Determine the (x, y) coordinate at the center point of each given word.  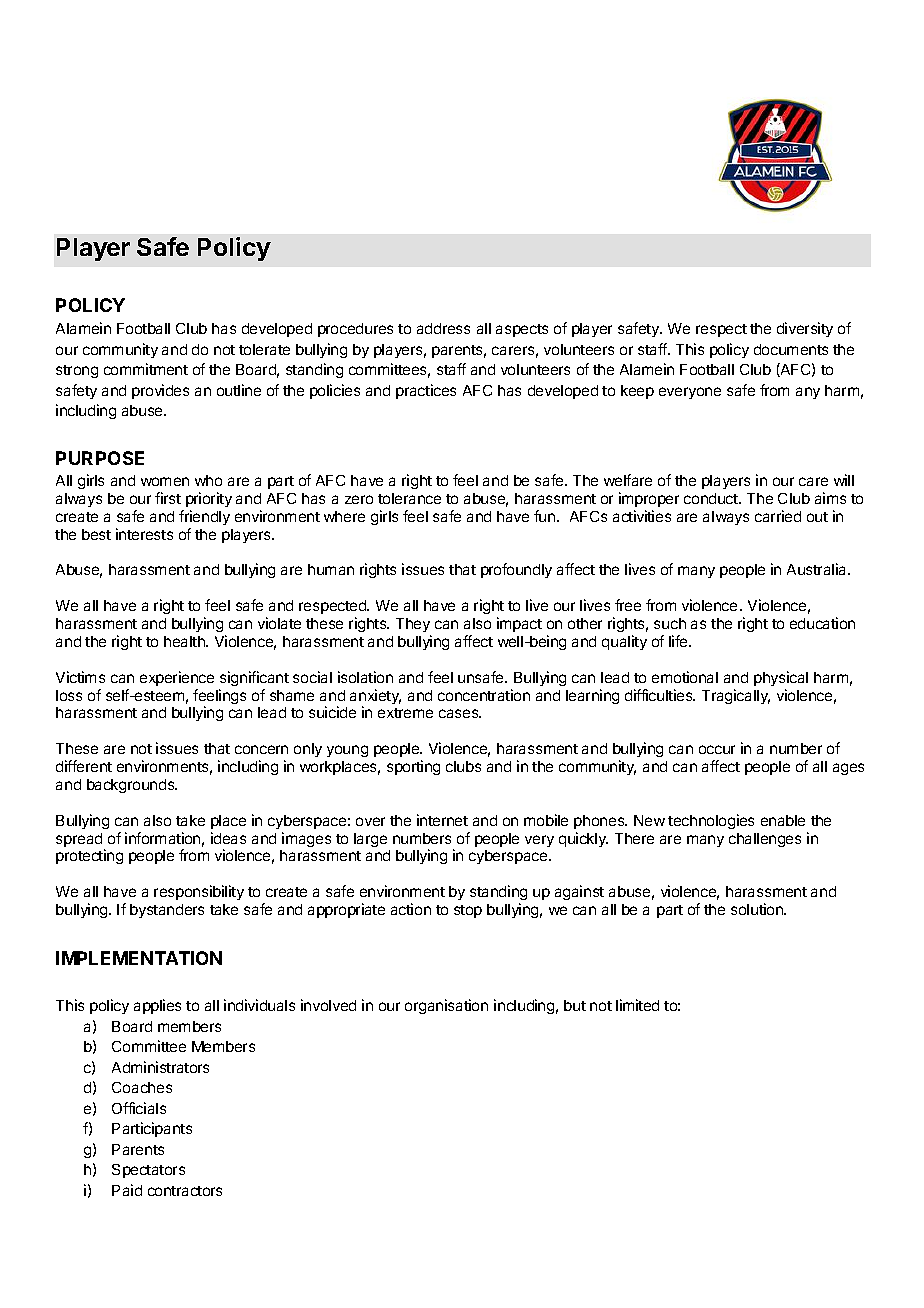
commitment (146, 369)
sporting (413, 767)
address (443, 328)
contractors (185, 1191)
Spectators (148, 1171)
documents (791, 349)
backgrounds (132, 786)
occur (717, 749)
